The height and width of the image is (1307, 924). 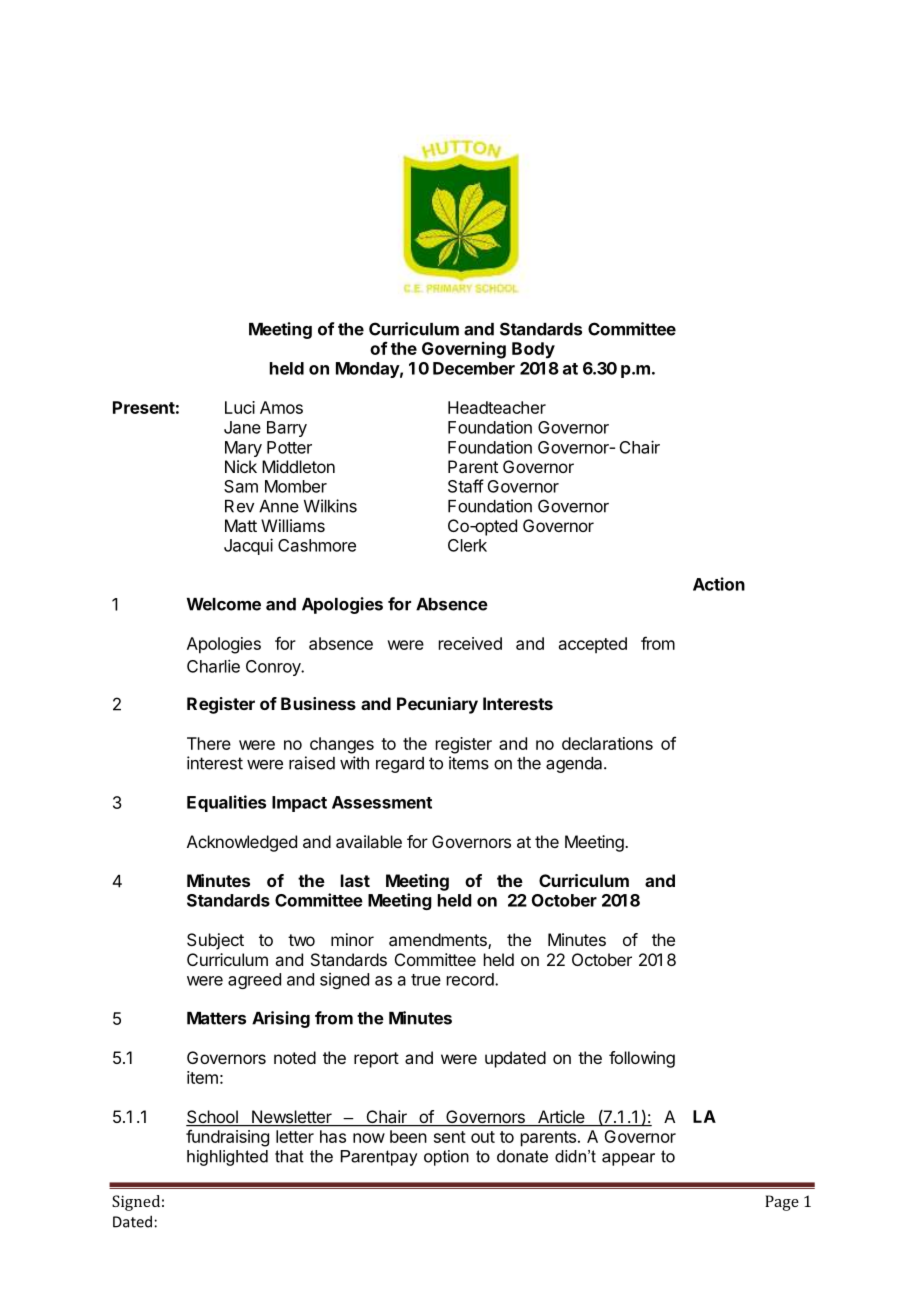 I want to click on Body, so click(x=533, y=350).
